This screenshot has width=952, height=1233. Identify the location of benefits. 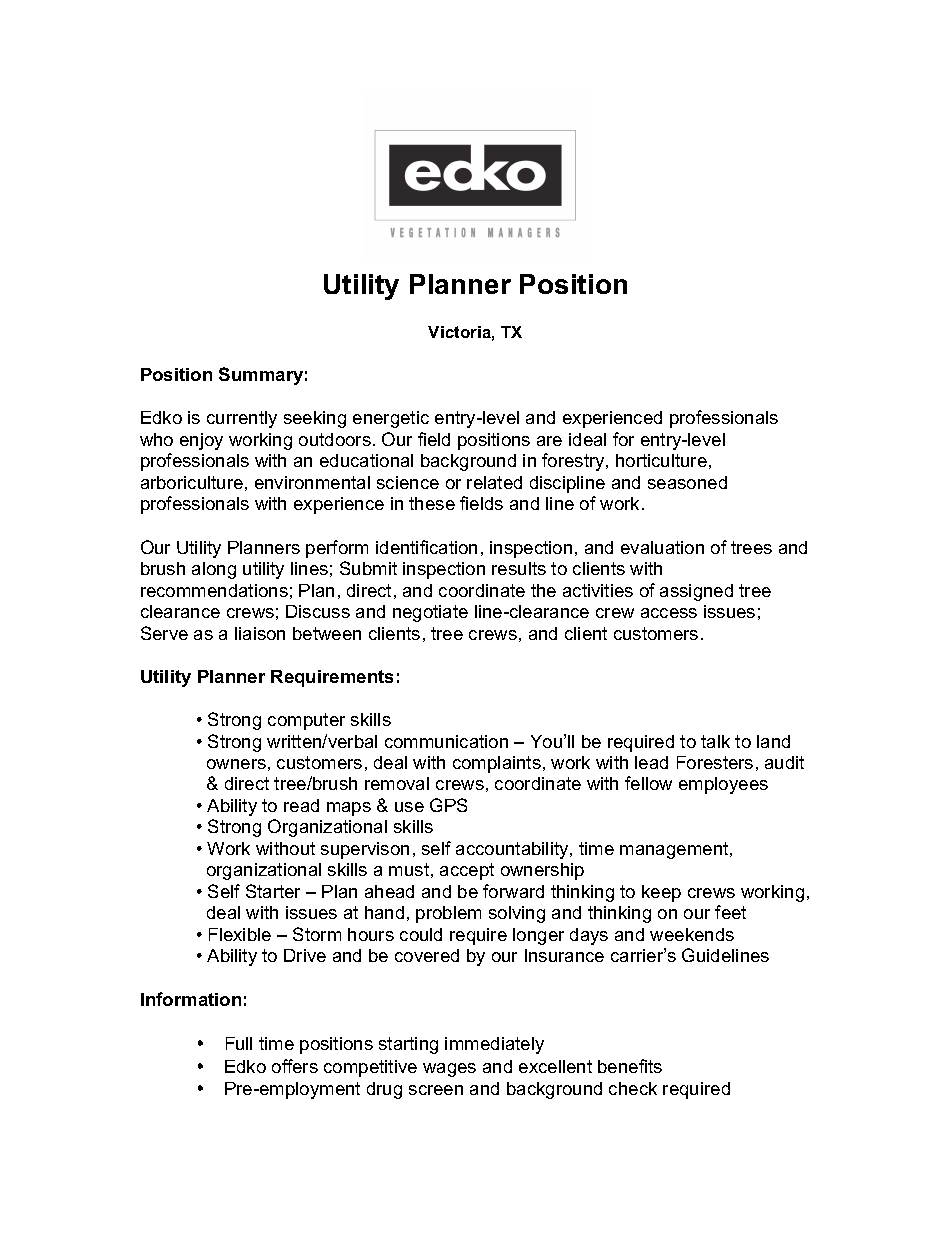
(630, 1066).
